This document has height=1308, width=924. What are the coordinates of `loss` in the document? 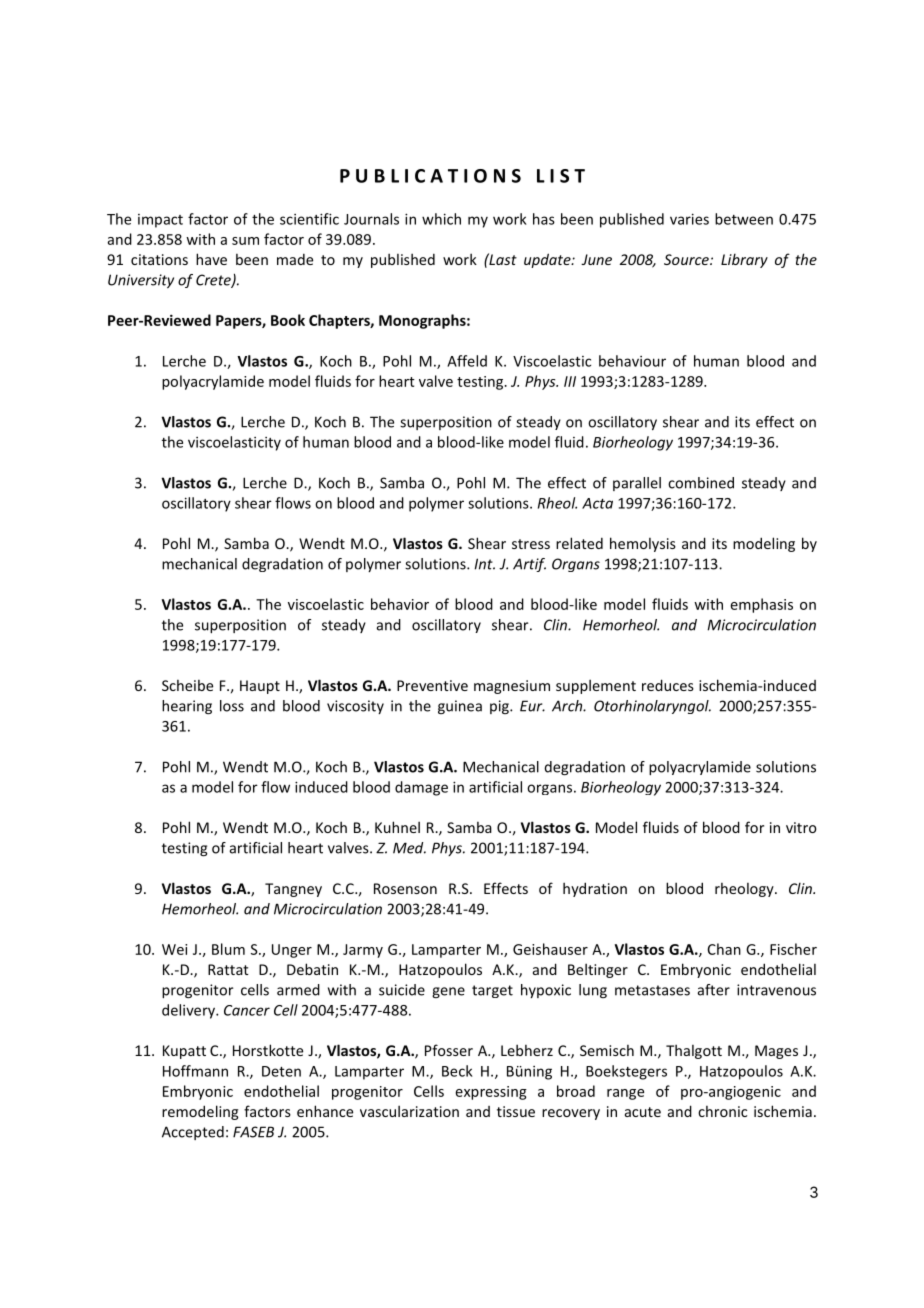 It's located at (232, 706).
